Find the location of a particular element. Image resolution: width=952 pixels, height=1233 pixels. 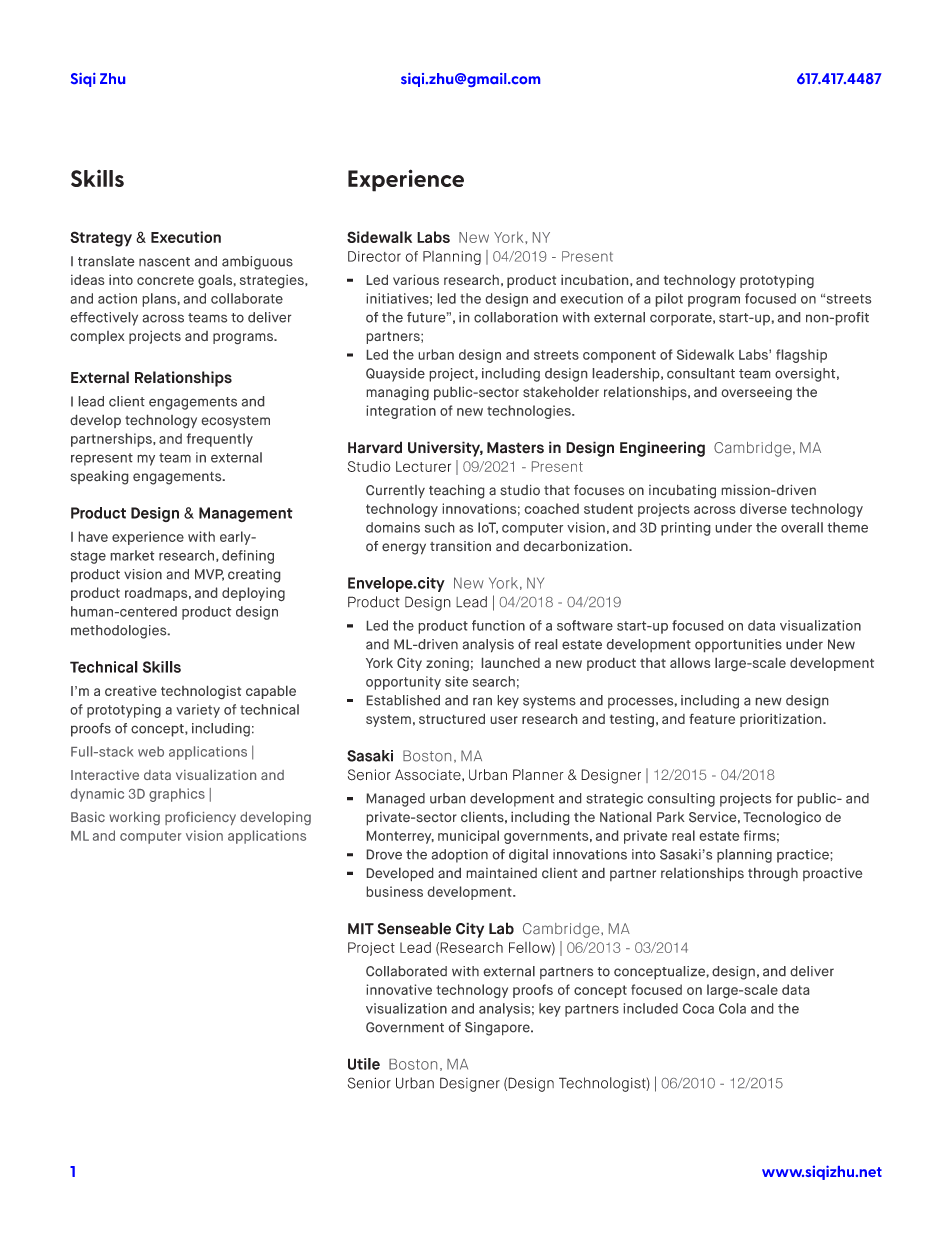

Utile is located at coordinates (364, 1064).
